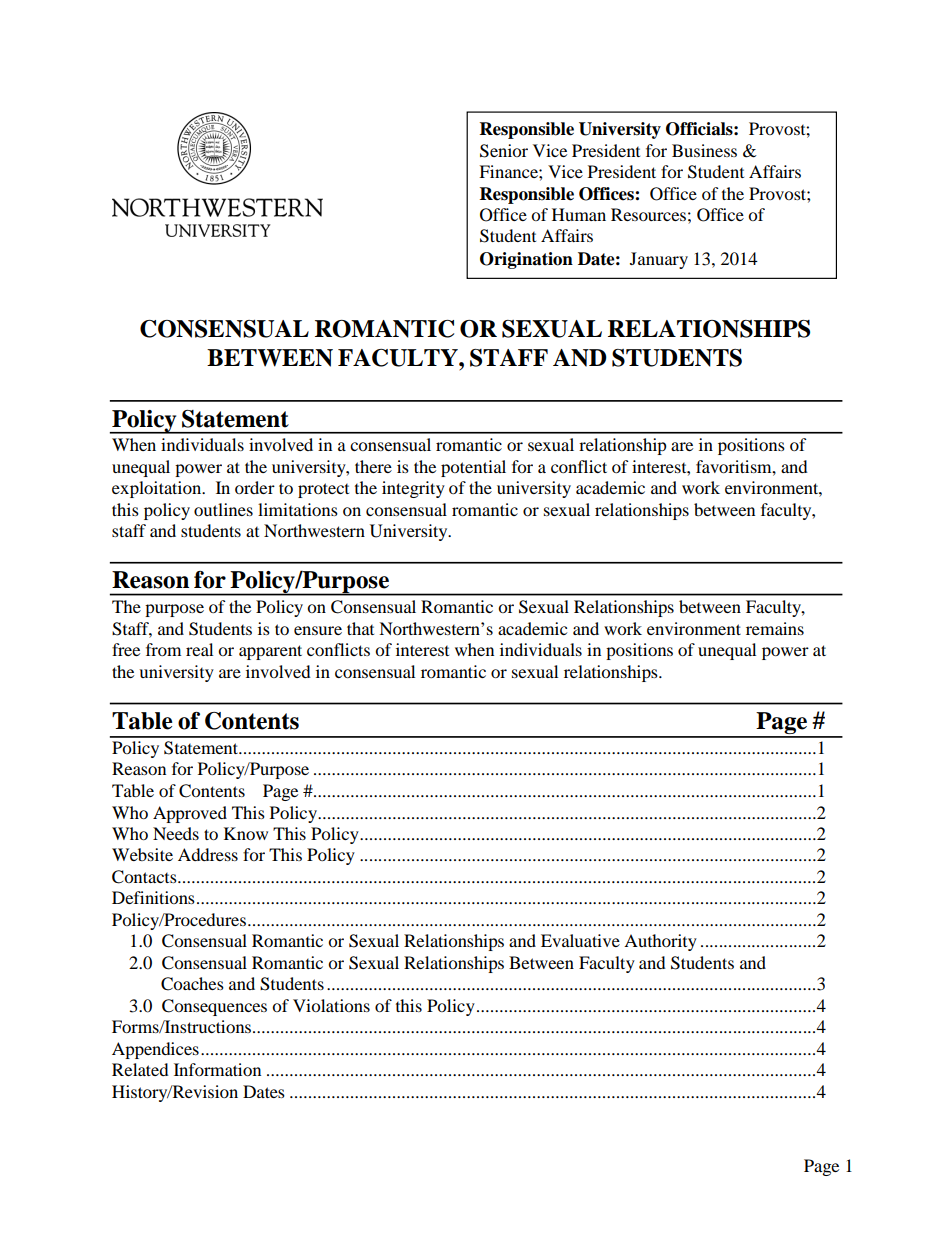  Describe the element at coordinates (579, 214) in the image. I see `Human` at that location.
